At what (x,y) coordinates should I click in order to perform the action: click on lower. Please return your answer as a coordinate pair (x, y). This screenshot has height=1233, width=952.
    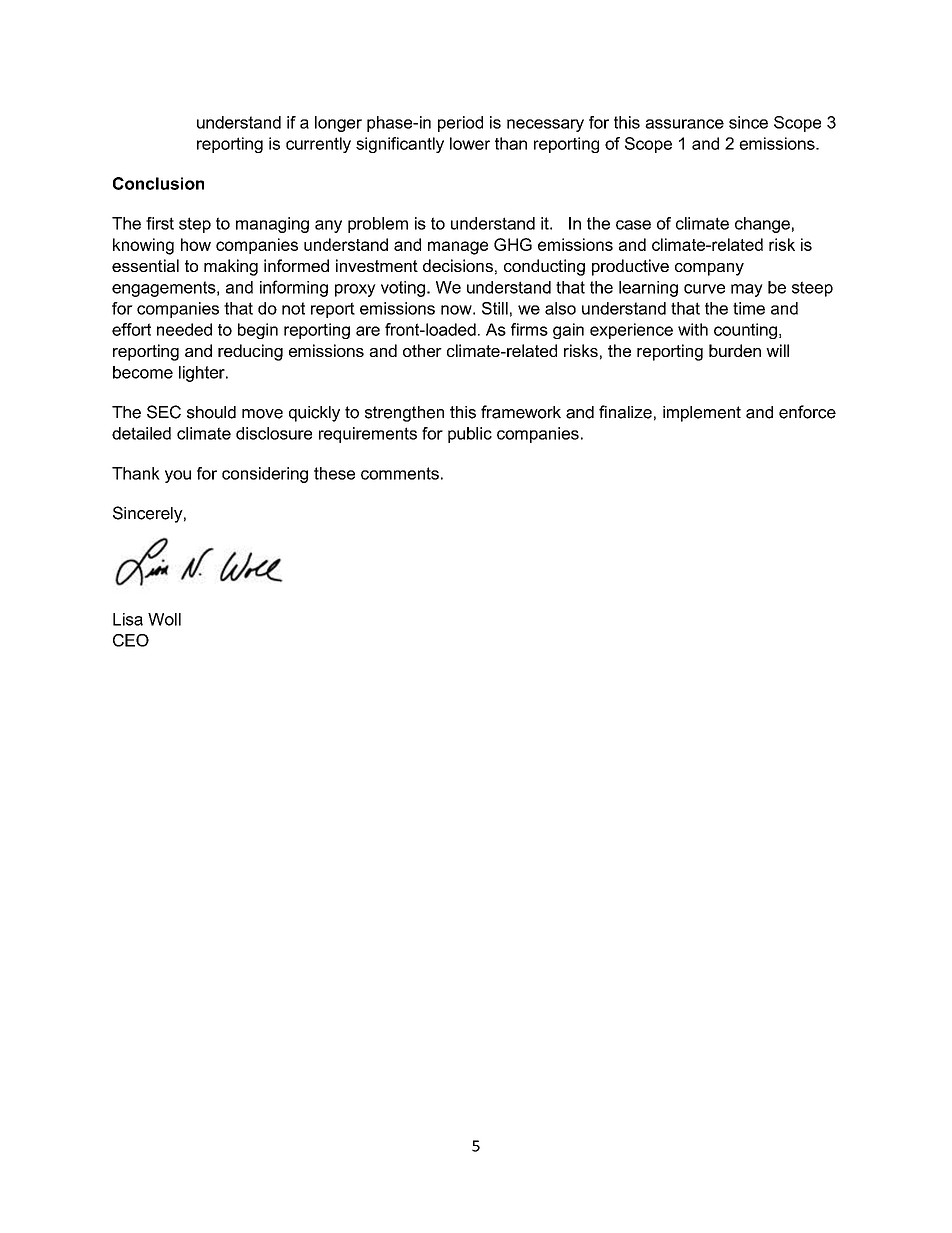
    Looking at the image, I should click on (470, 143).
